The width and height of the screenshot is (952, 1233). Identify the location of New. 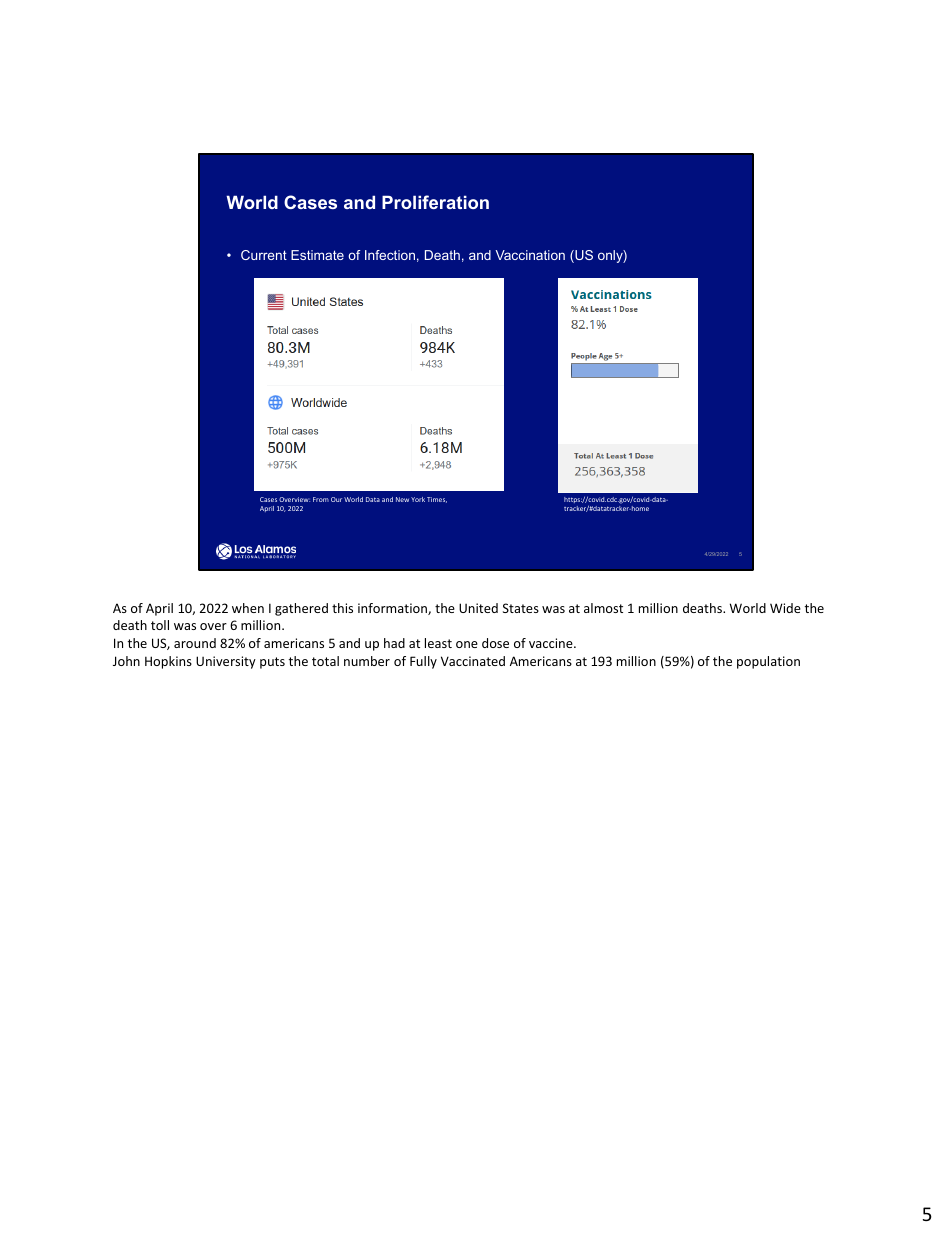
(402, 499).
